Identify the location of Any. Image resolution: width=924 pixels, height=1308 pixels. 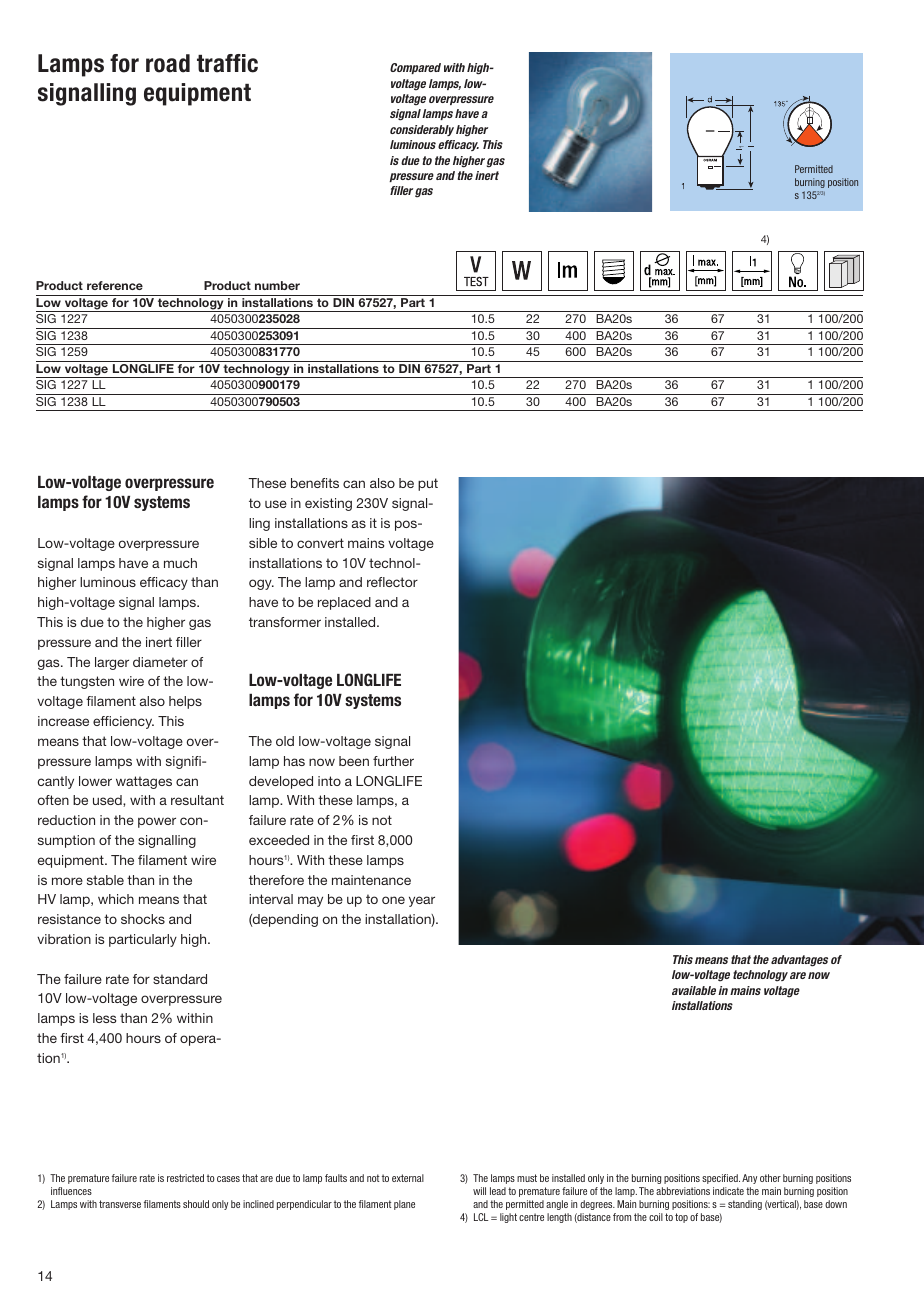
(749, 1179).
